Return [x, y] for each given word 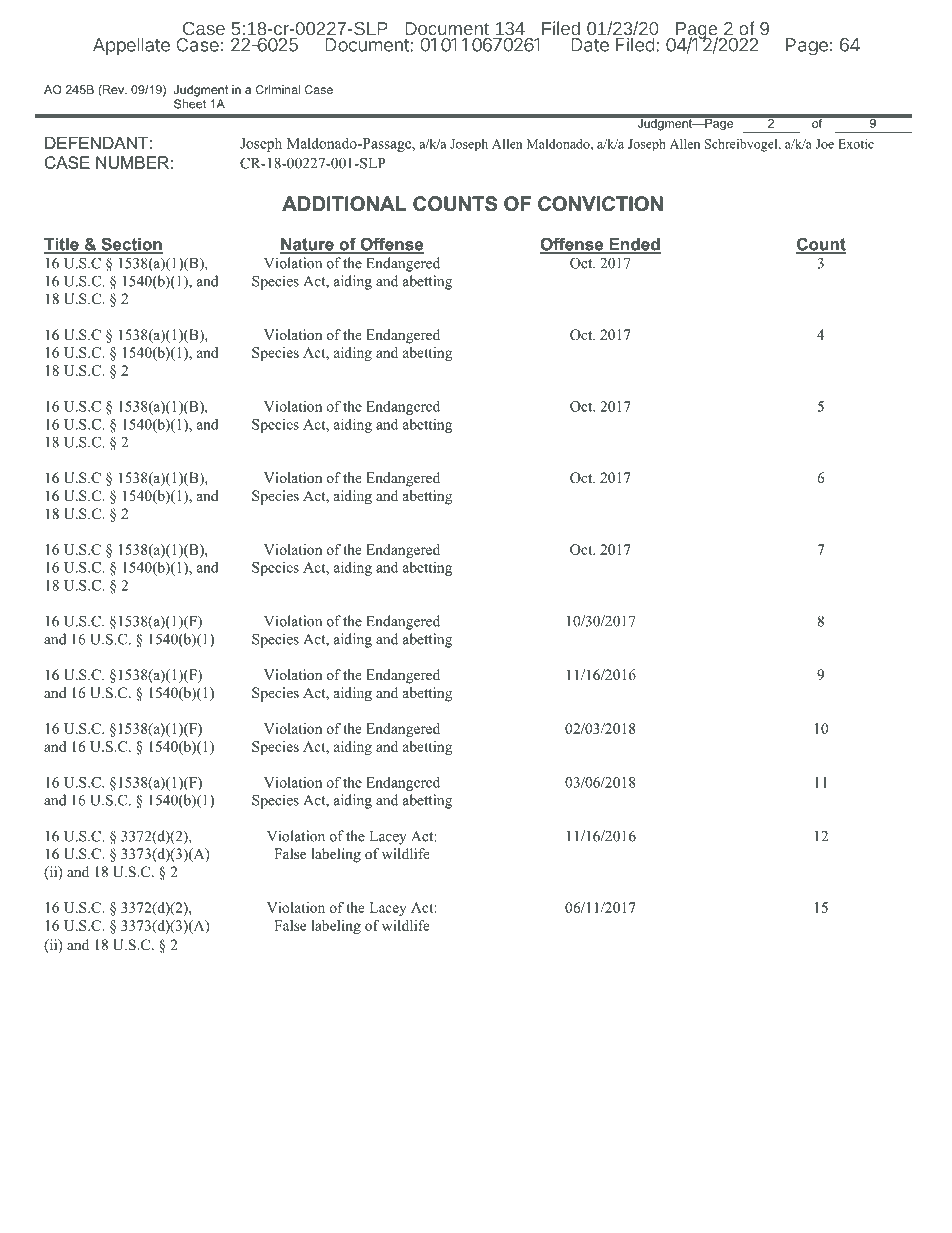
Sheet [190, 104]
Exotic [856, 144]
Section [131, 245]
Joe [825, 144]
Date [590, 45]
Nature [308, 245]
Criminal [278, 89]
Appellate [131, 47]
